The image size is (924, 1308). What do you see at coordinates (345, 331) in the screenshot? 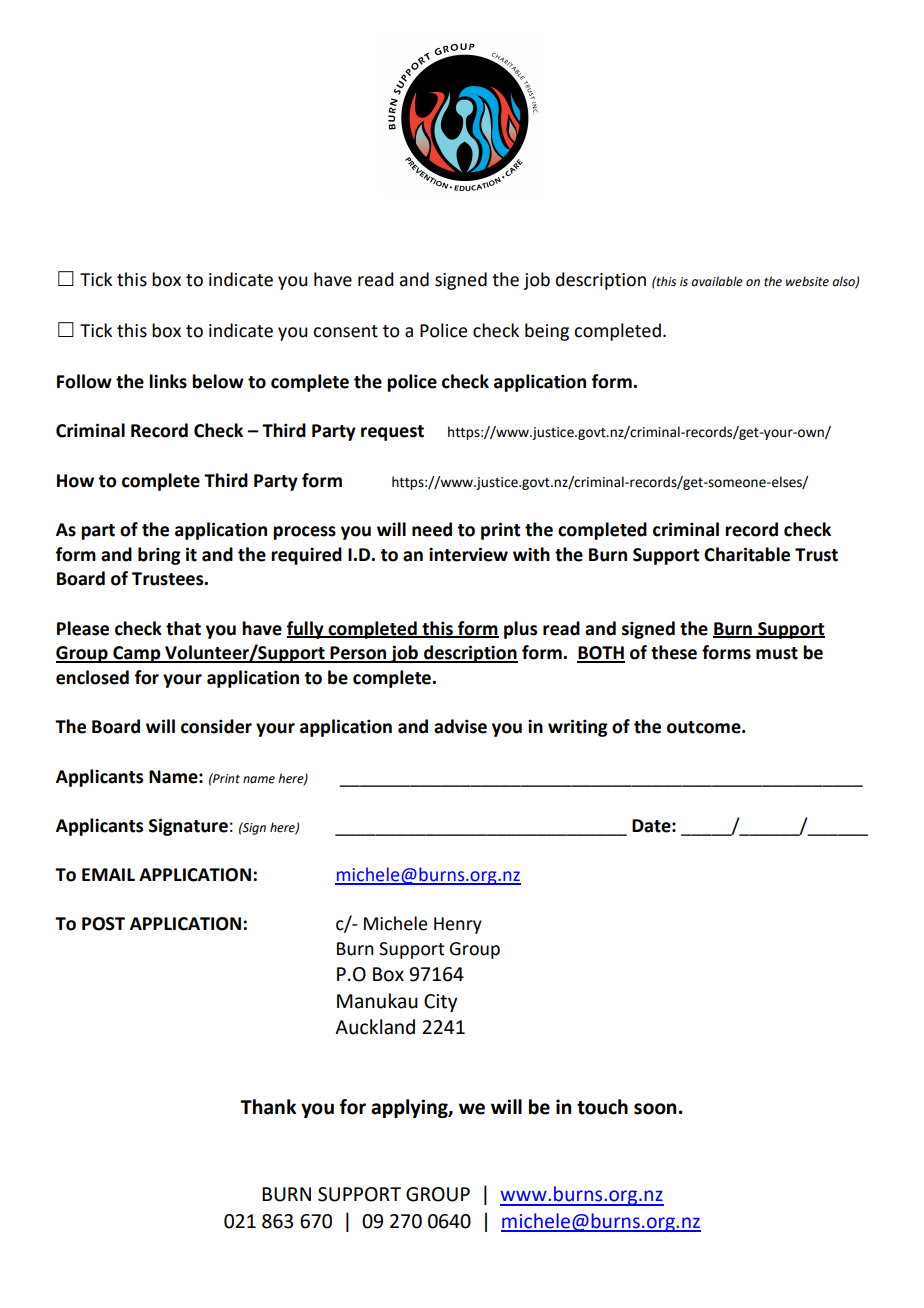
I see `consent` at bounding box center [345, 331].
